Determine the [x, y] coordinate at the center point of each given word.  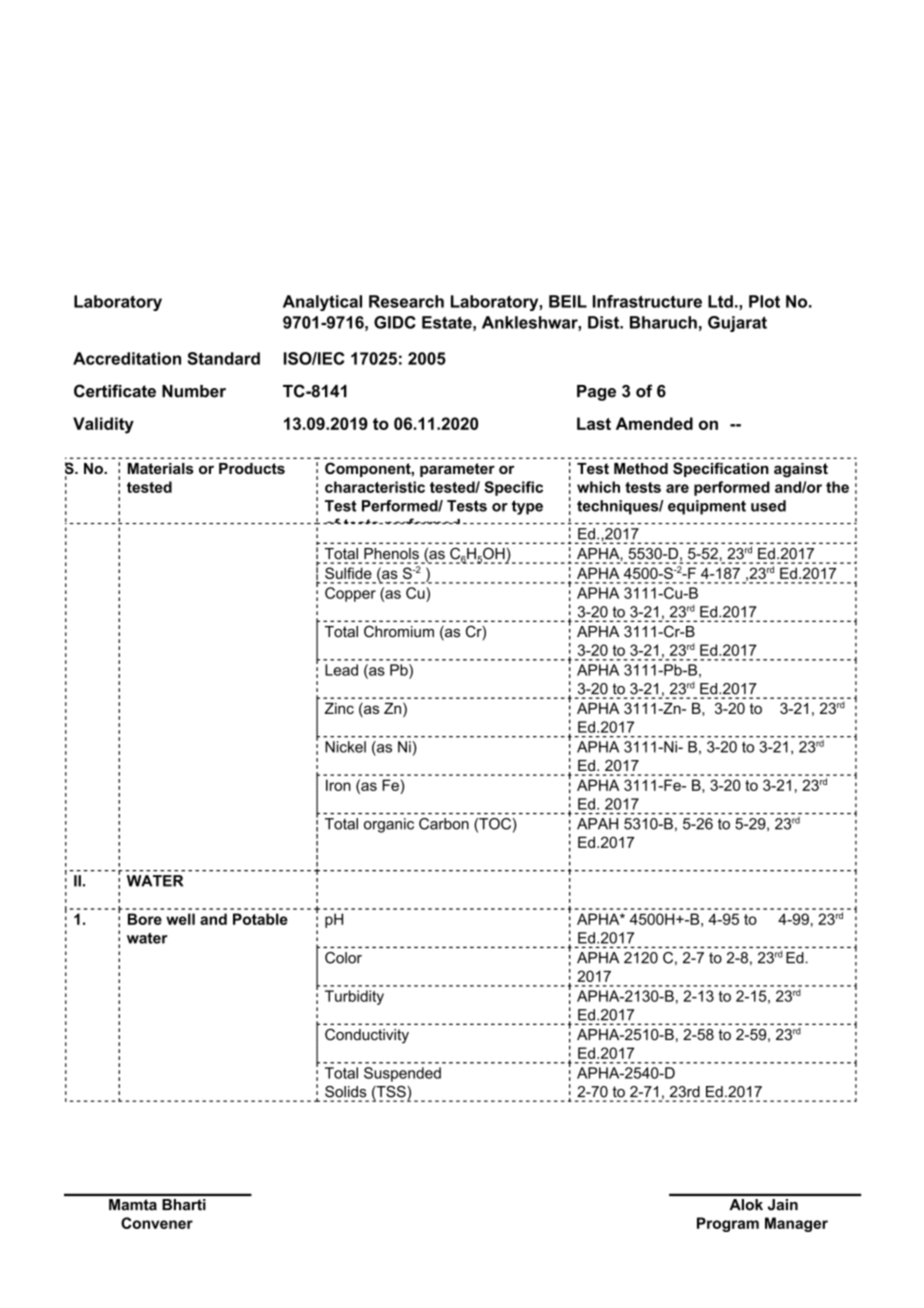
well [180, 919]
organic [389, 825]
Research [406, 301]
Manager [796, 1224]
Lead [341, 670]
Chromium [399, 631]
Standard [223, 358]
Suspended [402, 1074]
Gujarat [737, 324]
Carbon [444, 824]
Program [728, 1224]
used [768, 506]
